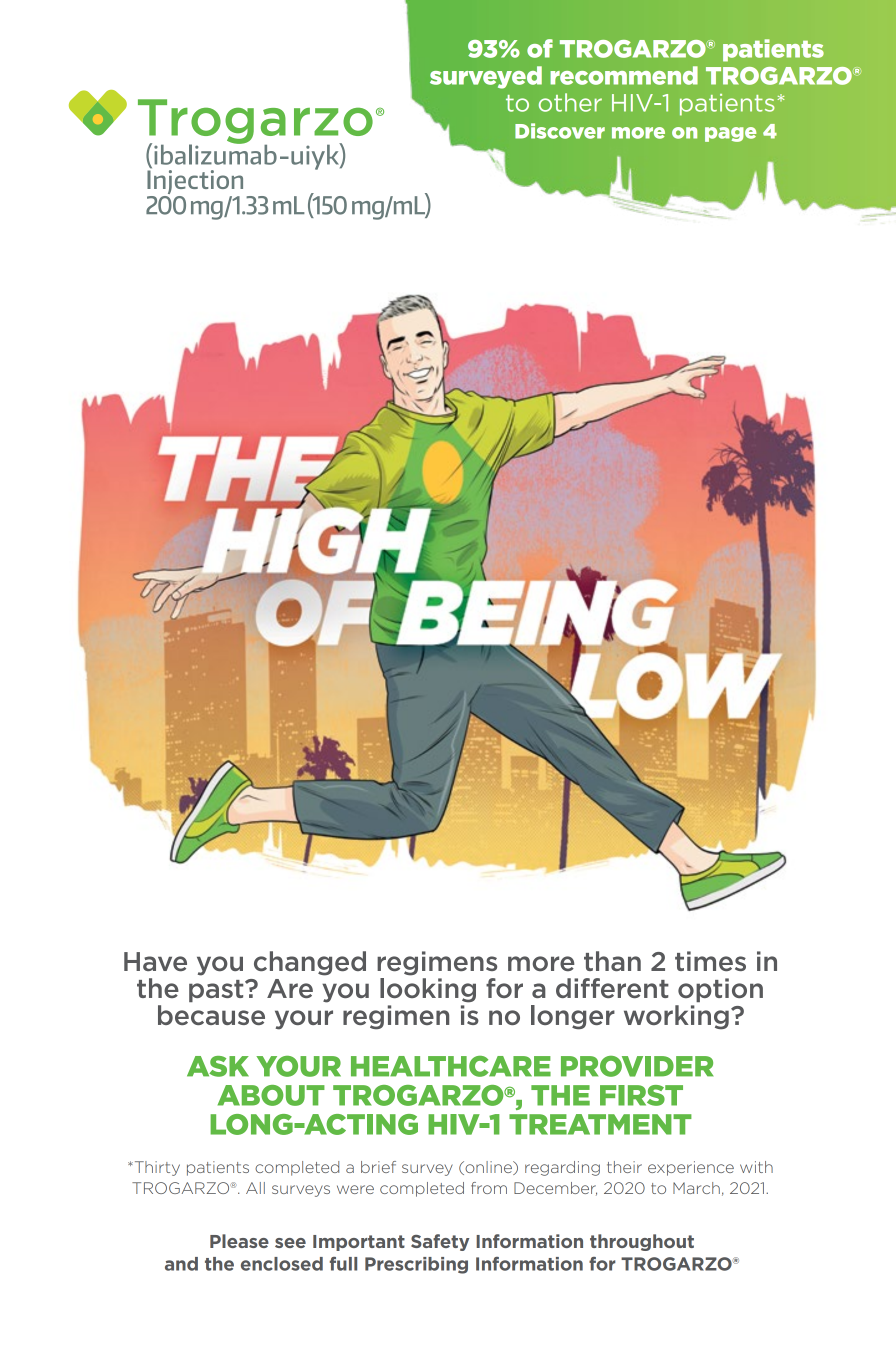  What do you see at coordinates (440, 1242) in the screenshot?
I see `Safety` at bounding box center [440, 1242].
